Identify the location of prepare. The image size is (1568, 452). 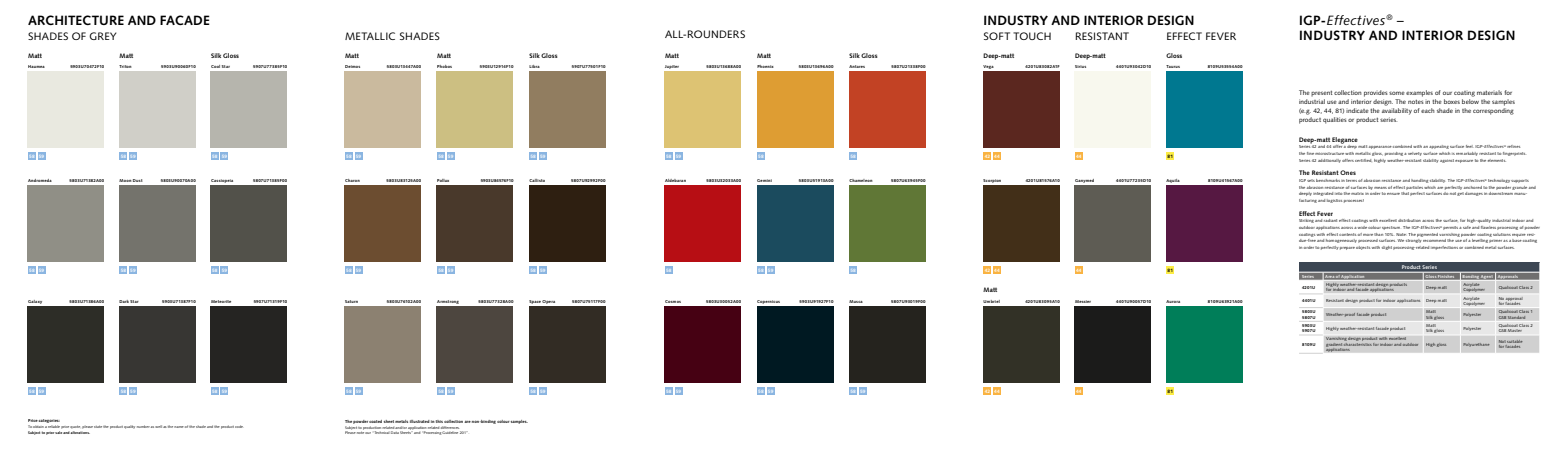
(1347, 248).
